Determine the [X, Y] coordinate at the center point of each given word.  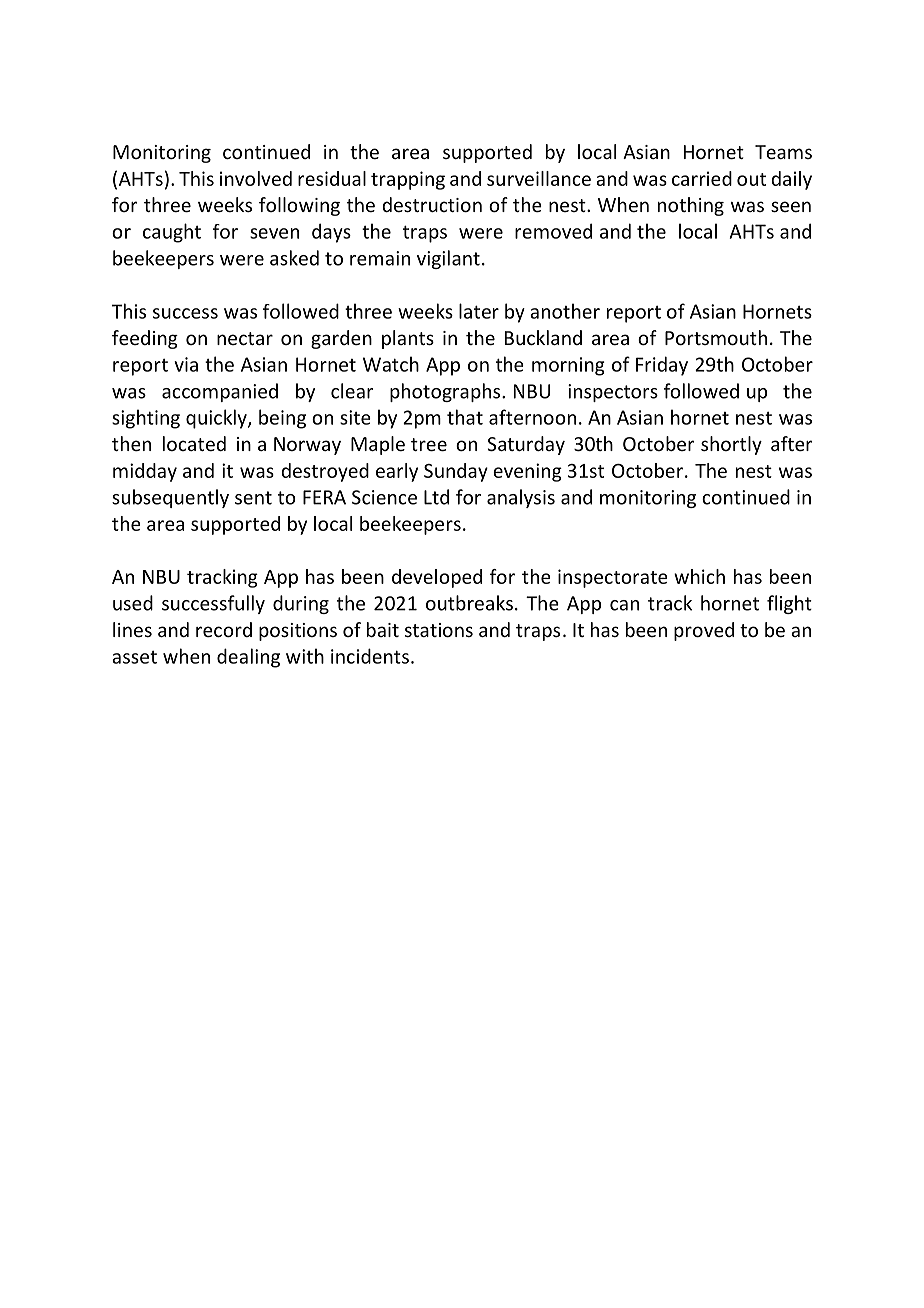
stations [439, 630]
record [224, 629]
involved [256, 178]
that [465, 417]
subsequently [170, 498]
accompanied [220, 392]
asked [294, 258]
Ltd [436, 497]
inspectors [613, 393]
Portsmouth [716, 337]
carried [702, 178]
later [479, 311]
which [699, 576]
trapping [408, 180]
